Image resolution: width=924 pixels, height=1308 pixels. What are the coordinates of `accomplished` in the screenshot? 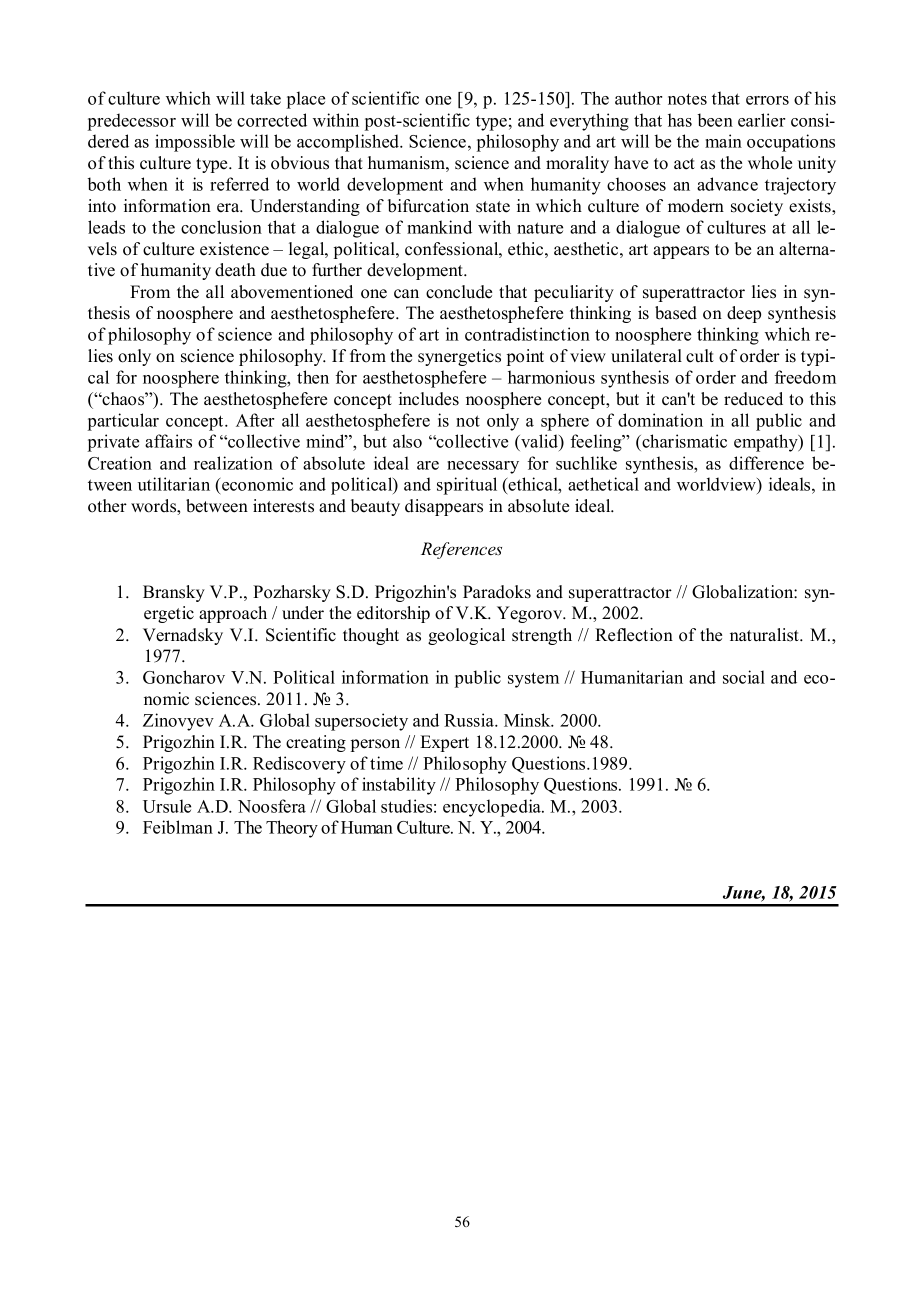 It's located at (349, 143).
